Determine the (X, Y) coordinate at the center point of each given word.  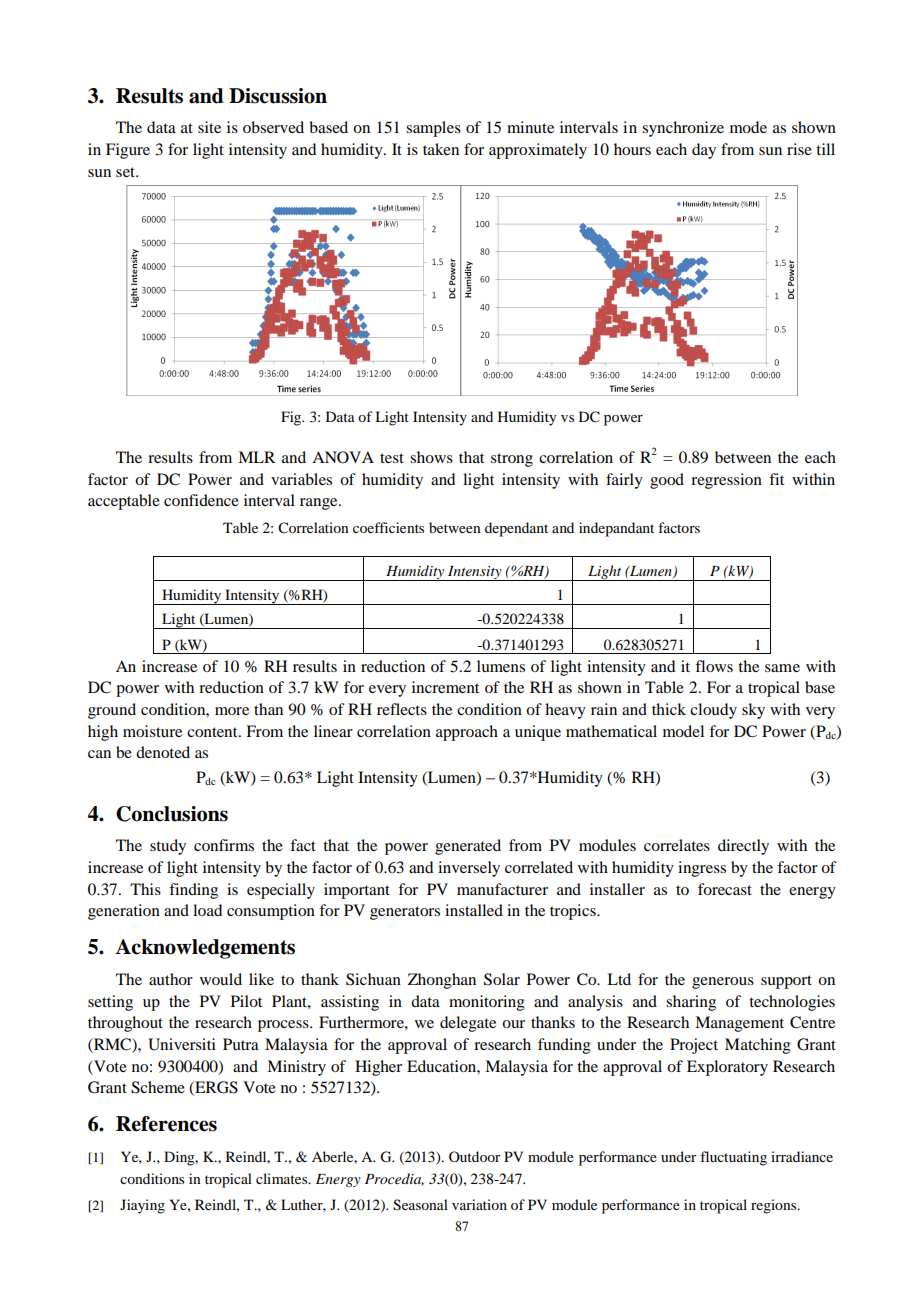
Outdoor (475, 1156)
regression (726, 481)
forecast (725, 889)
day (704, 151)
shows (431, 457)
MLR (256, 457)
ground (112, 711)
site (209, 127)
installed (474, 910)
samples (433, 129)
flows (714, 666)
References (166, 1124)
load (207, 910)
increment (445, 687)
